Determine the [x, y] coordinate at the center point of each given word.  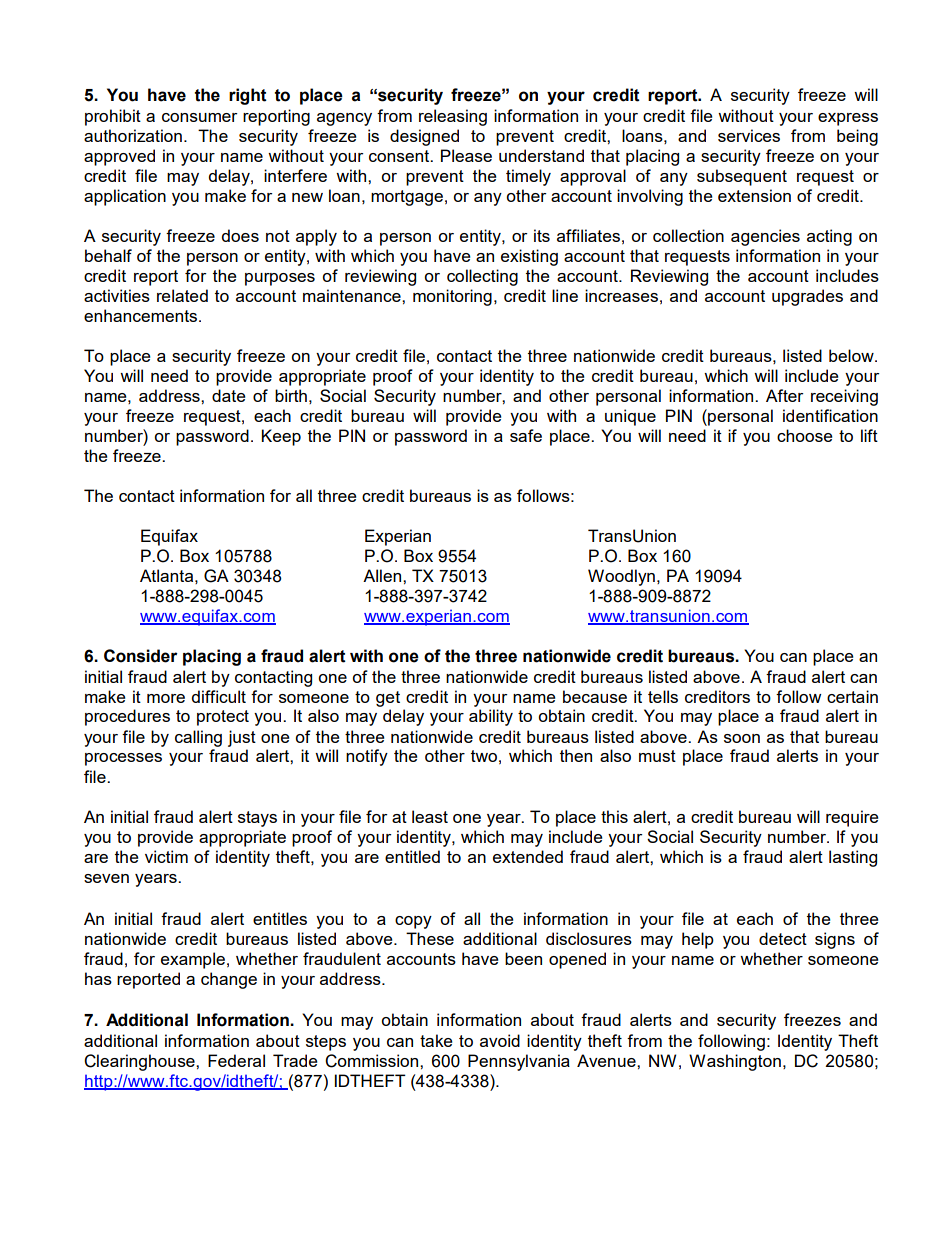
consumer [199, 117]
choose [805, 435]
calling [198, 738]
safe [526, 435]
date [229, 395]
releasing [453, 117]
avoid [500, 1040]
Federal [236, 1060]
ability [491, 717]
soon [742, 738]
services [749, 135]
